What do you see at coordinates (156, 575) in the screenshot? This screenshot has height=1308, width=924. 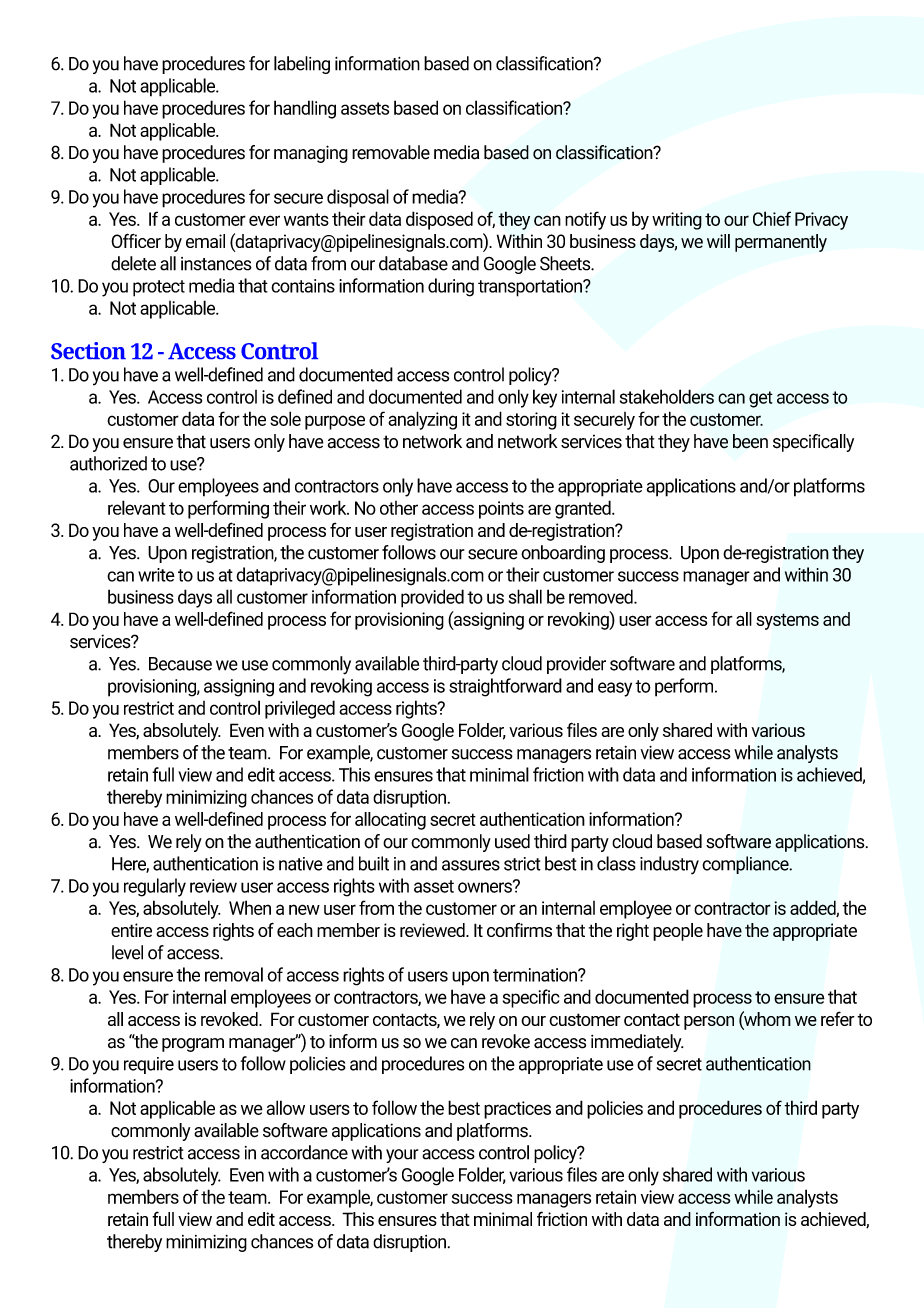 I see `write` at bounding box center [156, 575].
